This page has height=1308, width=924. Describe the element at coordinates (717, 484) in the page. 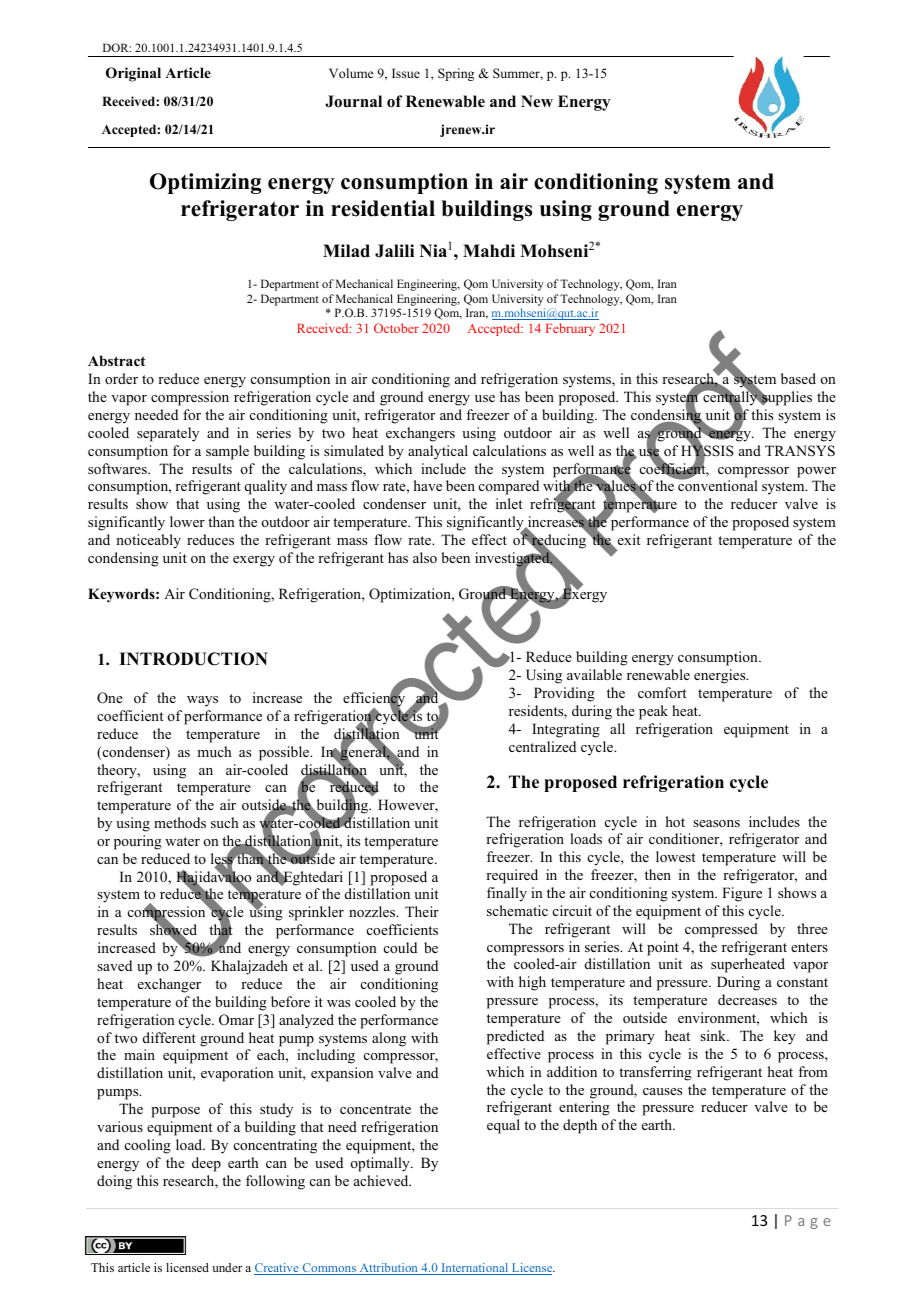

I see `conventional` at that location.
